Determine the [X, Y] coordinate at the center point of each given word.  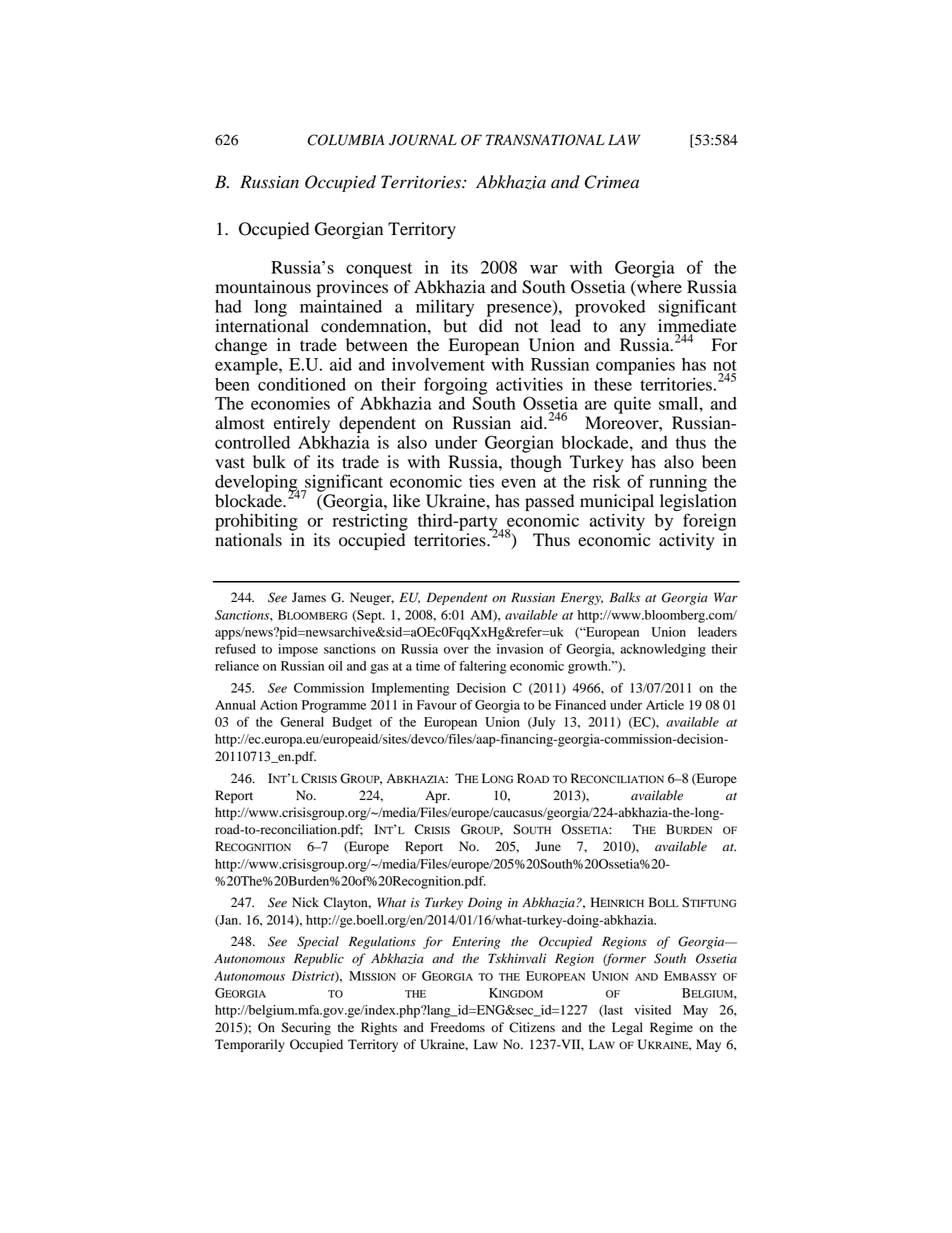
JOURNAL [423, 140]
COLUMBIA [346, 140]
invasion [520, 649]
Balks [624, 597]
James [309, 597]
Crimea [612, 182]
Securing [306, 1028]
